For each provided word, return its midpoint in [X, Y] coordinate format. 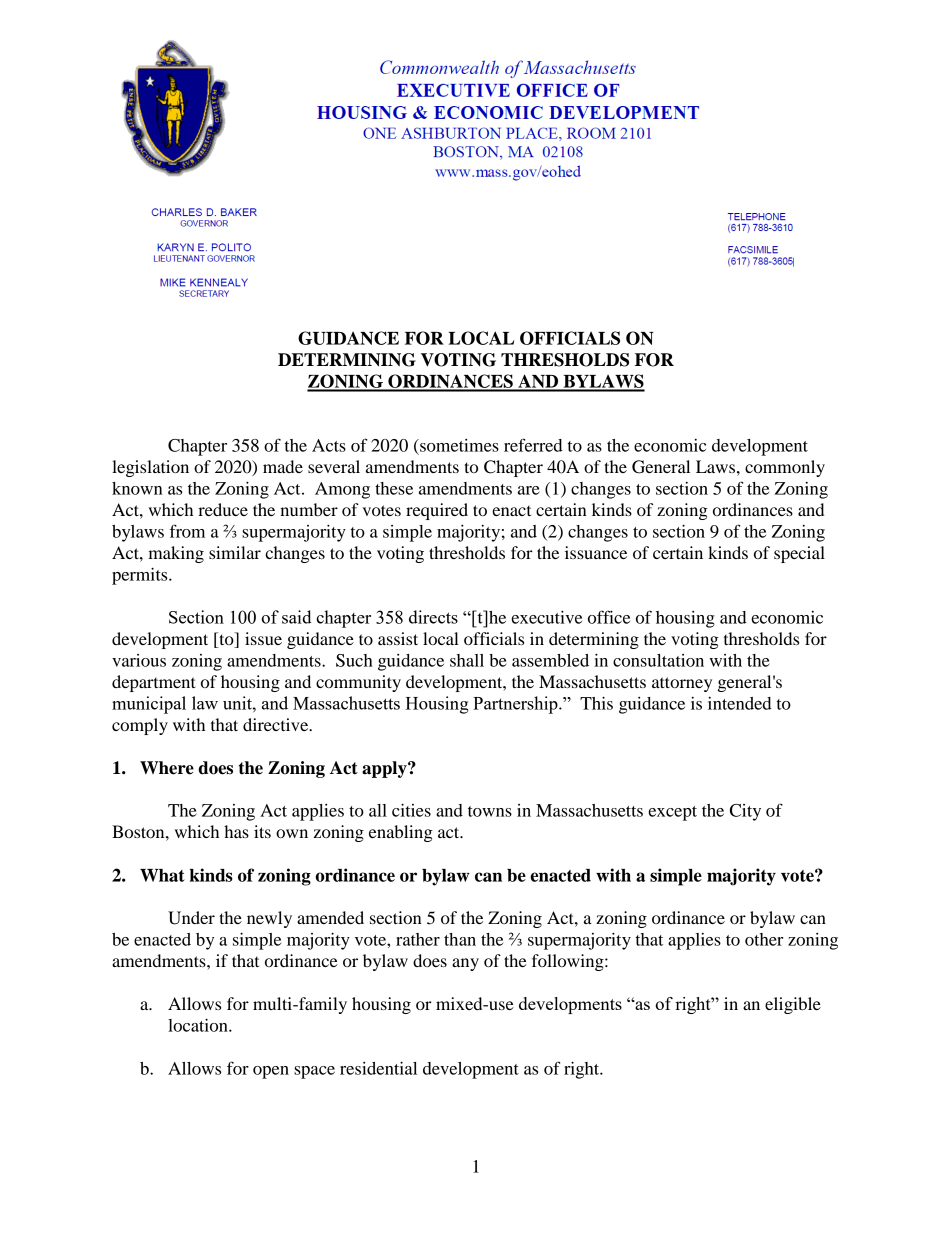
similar [235, 552]
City [745, 812]
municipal [149, 705]
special [799, 554]
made [283, 466]
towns [490, 811]
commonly [785, 468]
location [199, 1025]
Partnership [516, 705]
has [236, 831]
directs [433, 617]
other [764, 939]
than [460, 939]
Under [191, 918]
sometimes [458, 445]
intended [740, 703]
